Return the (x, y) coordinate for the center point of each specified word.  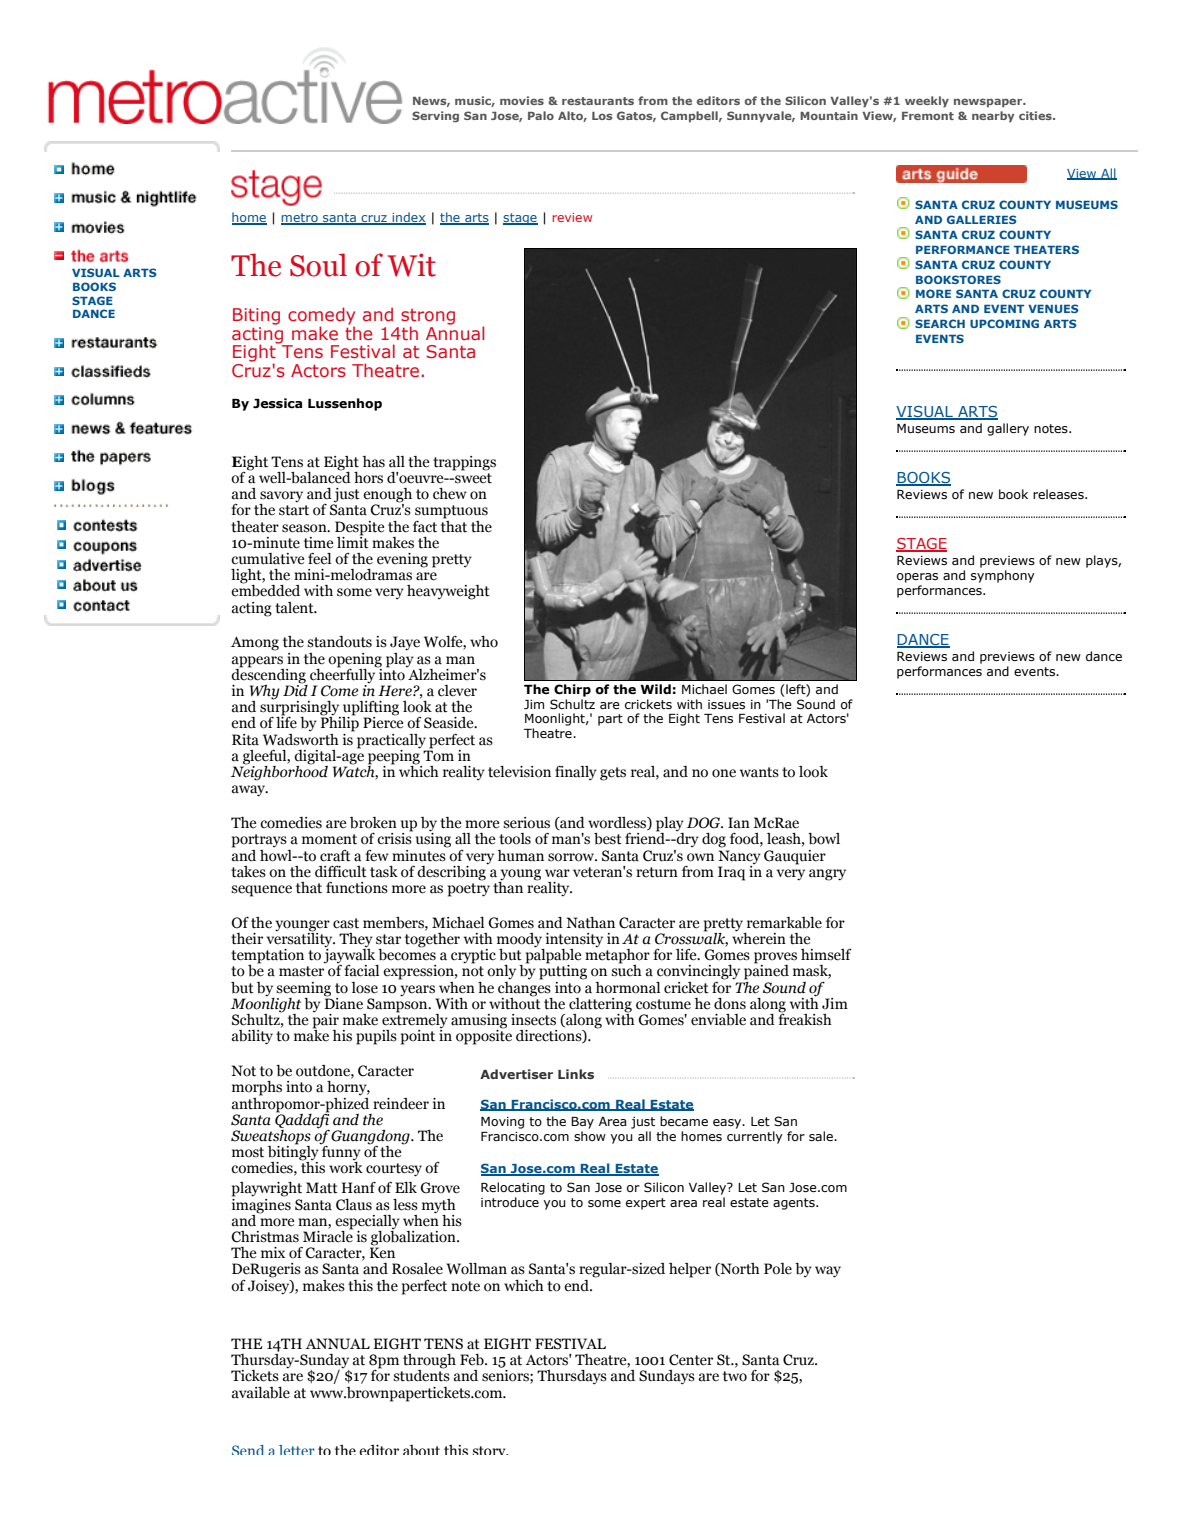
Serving (435, 117)
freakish (805, 1018)
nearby (993, 117)
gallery (1008, 429)
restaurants (598, 101)
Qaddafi (302, 1120)
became (684, 1121)
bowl (824, 839)
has (374, 462)
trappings (464, 463)
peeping (395, 757)
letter (297, 1450)
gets (613, 774)
